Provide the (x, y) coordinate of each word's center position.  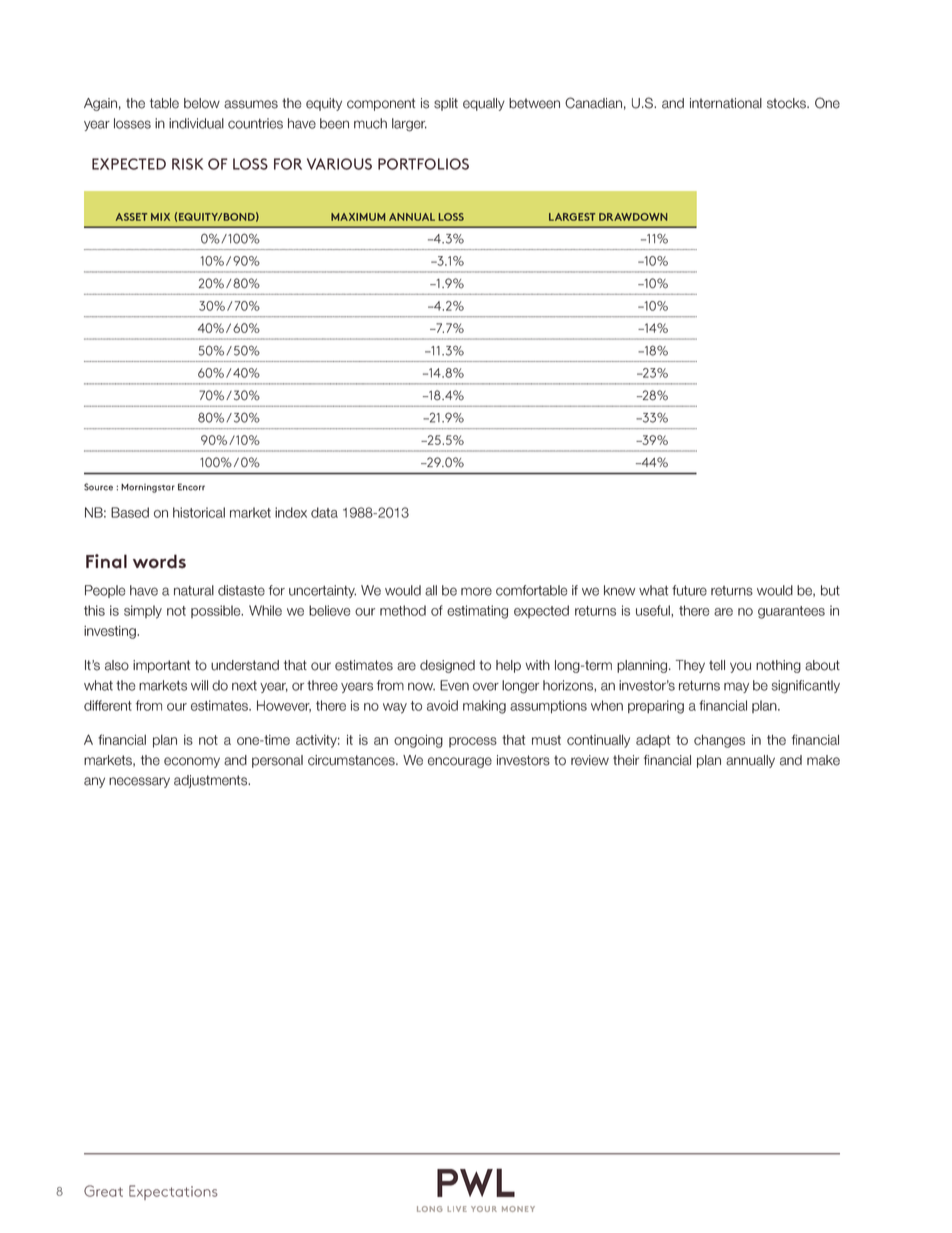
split (446, 104)
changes (719, 741)
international (726, 103)
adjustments (212, 781)
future (689, 590)
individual (196, 123)
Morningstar (148, 488)
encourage (460, 762)
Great (103, 1191)
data (324, 512)
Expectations (173, 1192)
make (823, 760)
